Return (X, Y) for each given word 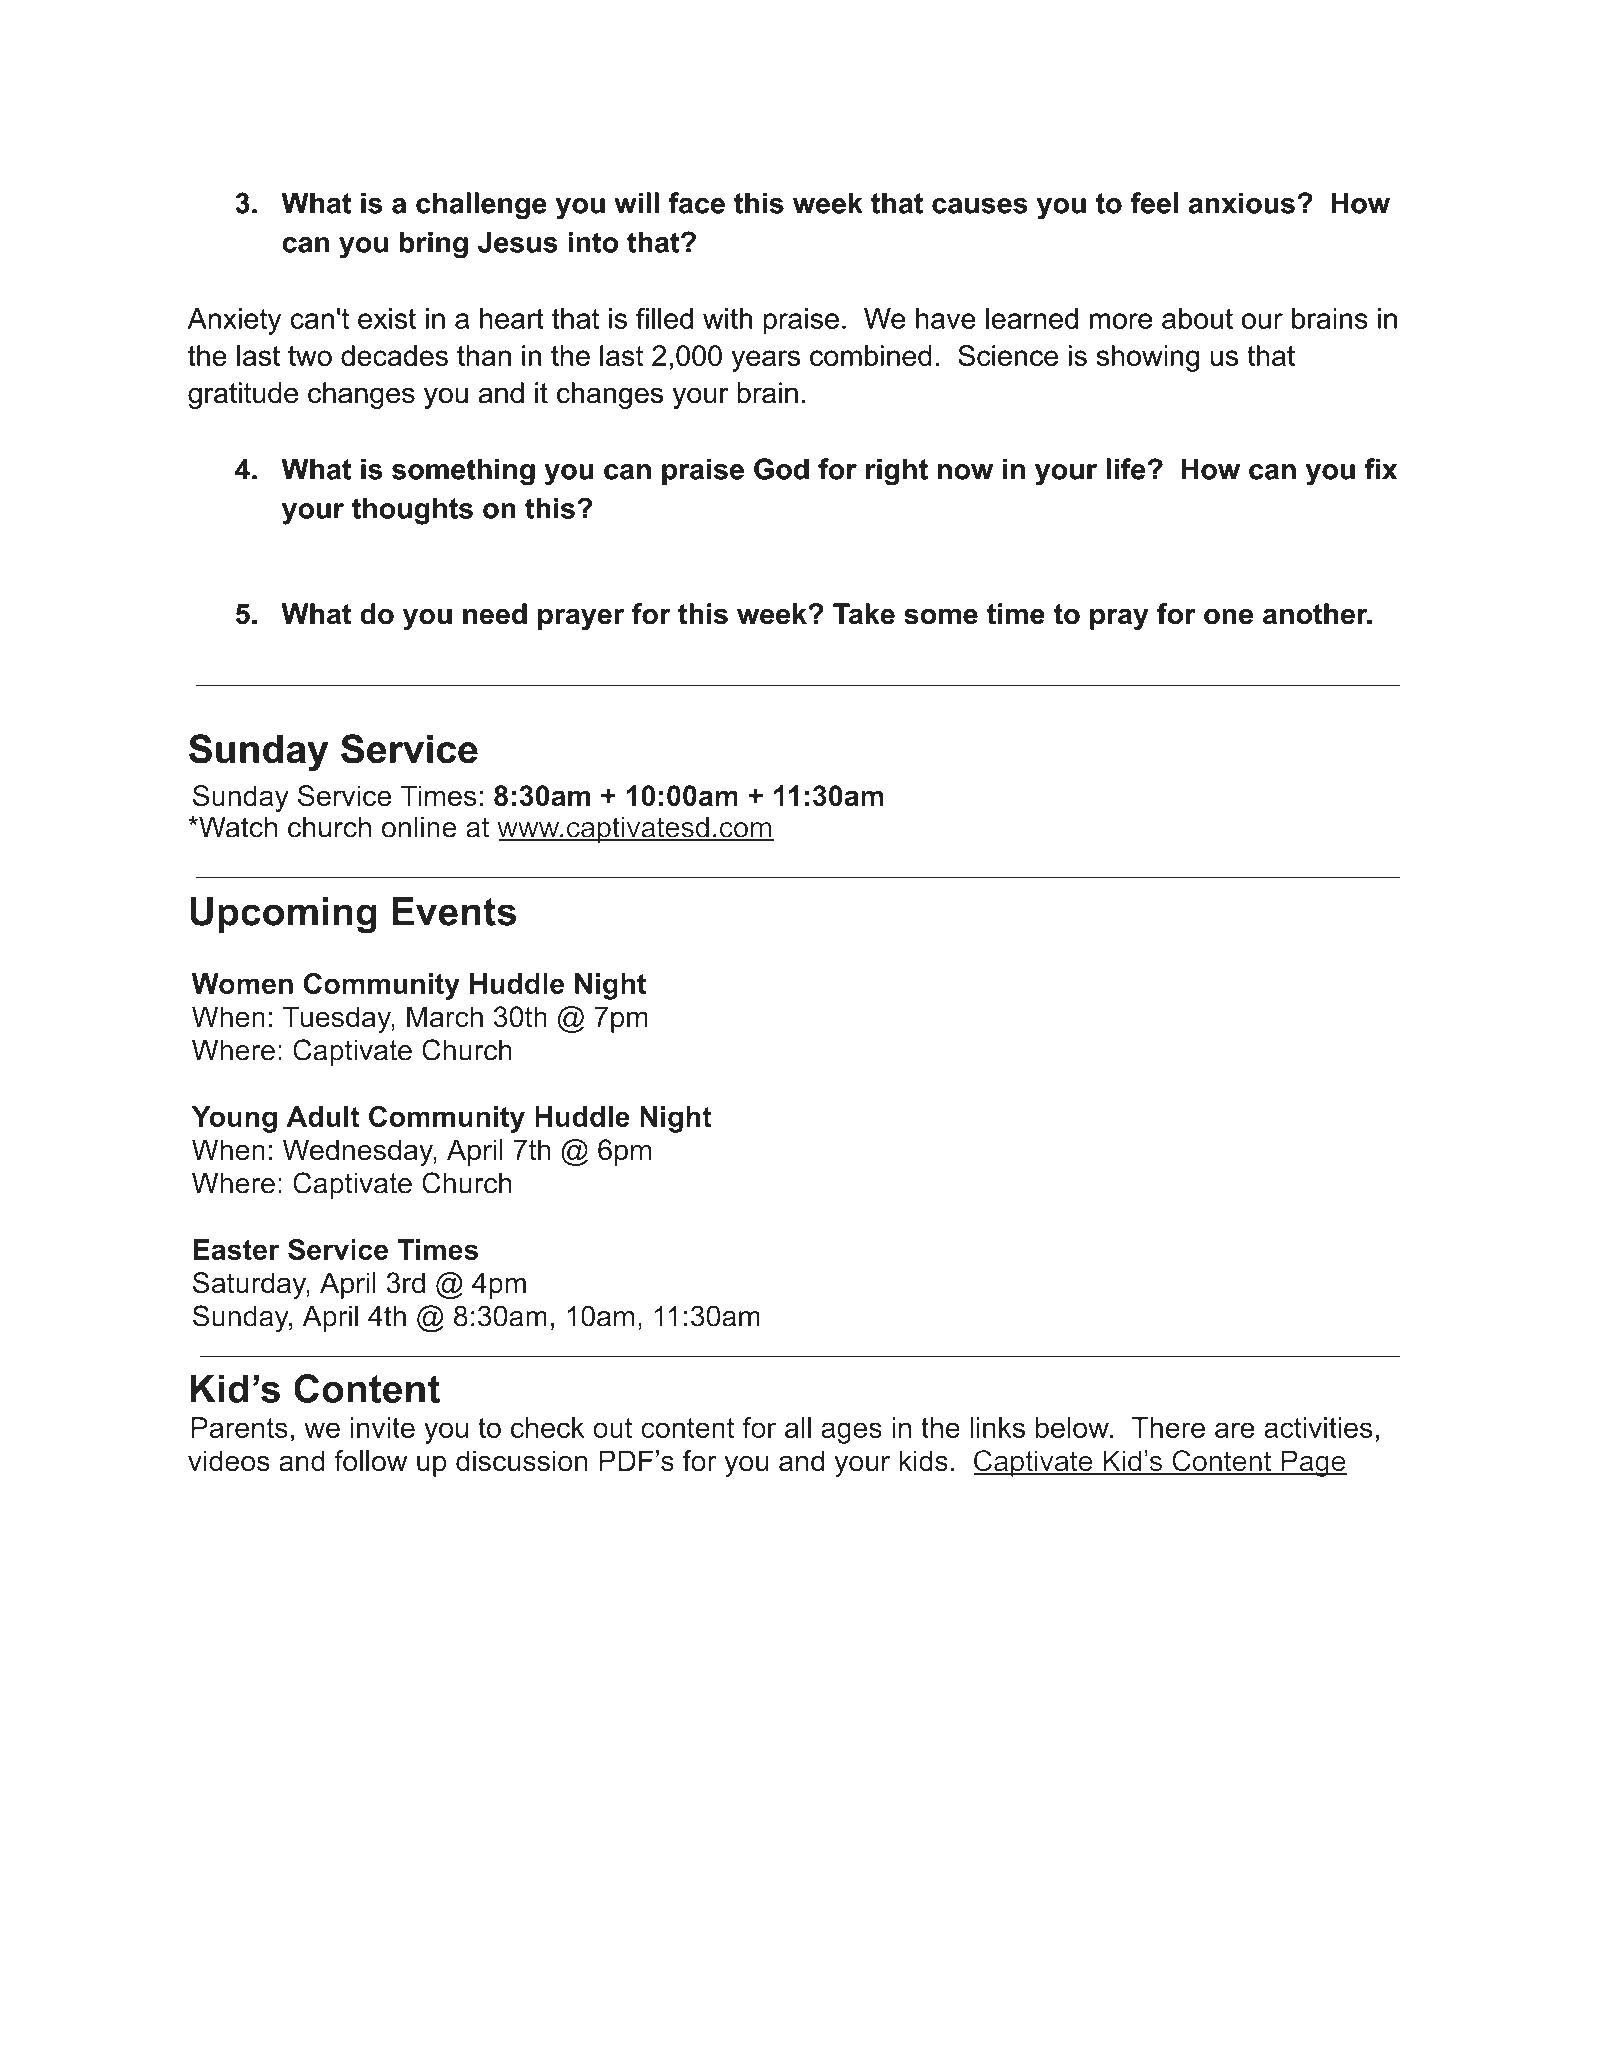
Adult (323, 1116)
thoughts (412, 511)
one (1228, 616)
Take (864, 614)
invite (382, 1427)
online (419, 827)
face (696, 203)
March (445, 1017)
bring (433, 245)
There (1168, 1427)
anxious (1242, 203)
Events (454, 911)
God (781, 469)
